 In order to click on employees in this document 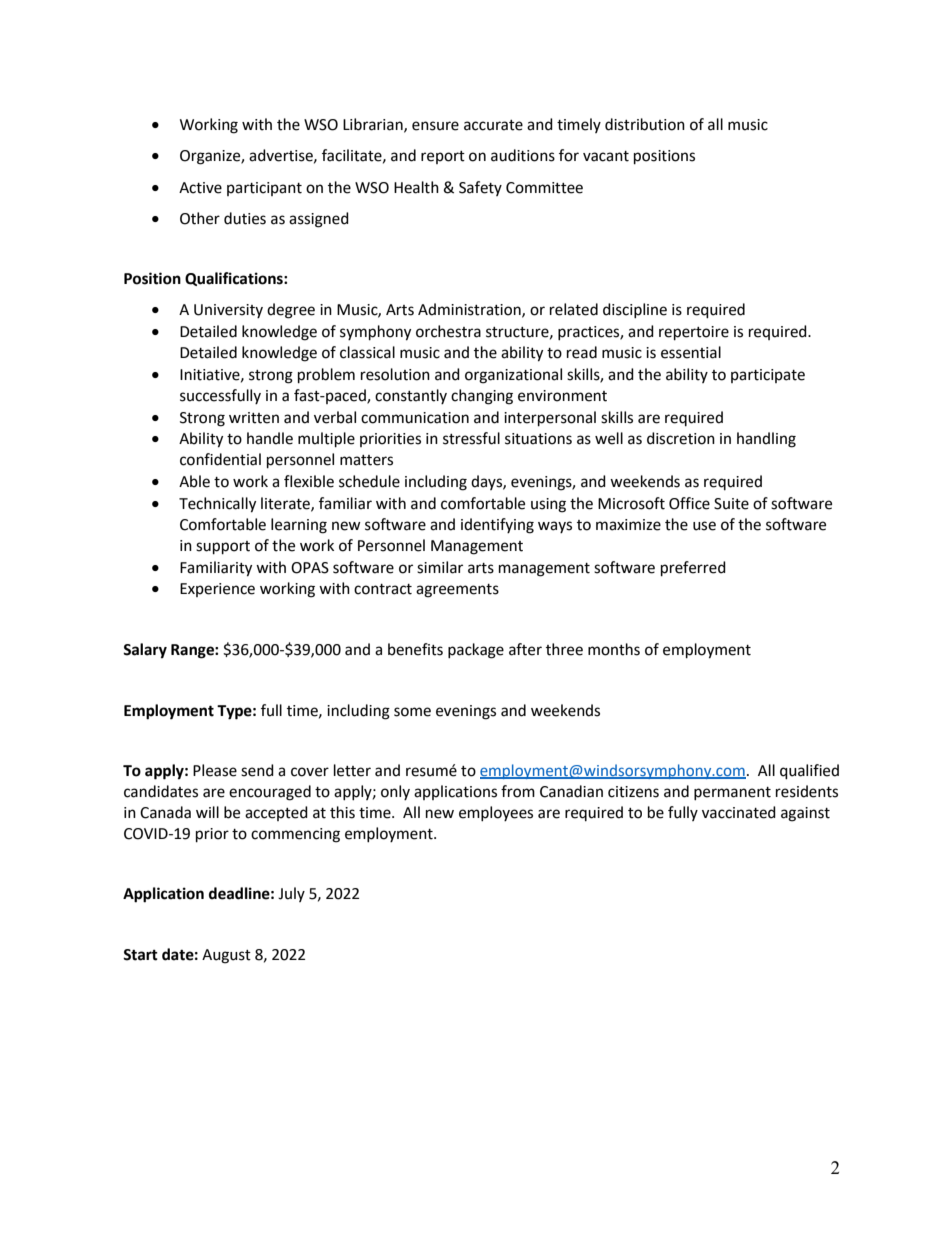, I will do `click(496, 813)`.
